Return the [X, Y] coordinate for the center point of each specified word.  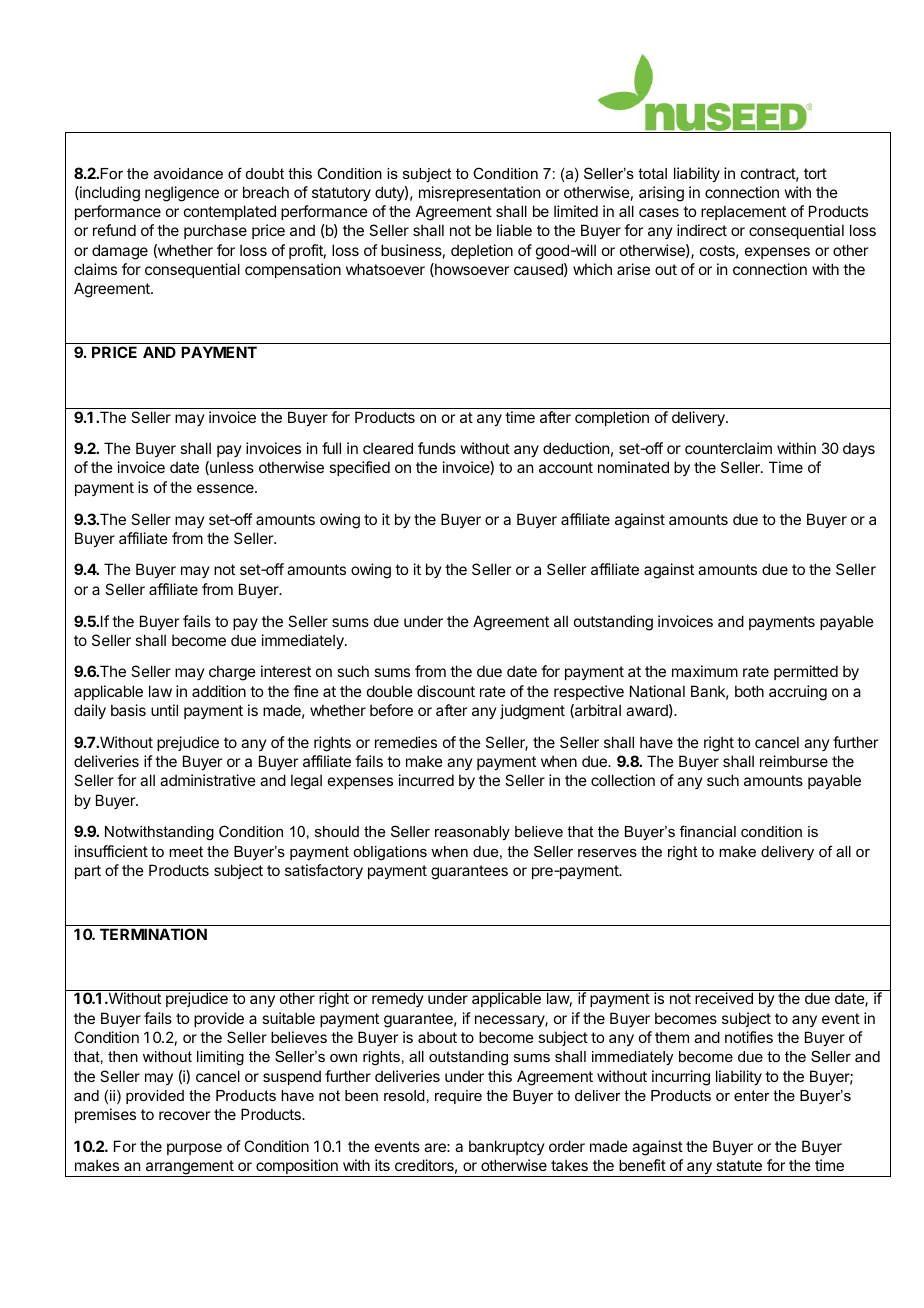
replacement [743, 212]
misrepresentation [479, 193]
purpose [194, 1149]
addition [219, 691]
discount [446, 691]
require [458, 1097]
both [749, 691]
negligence [182, 194]
